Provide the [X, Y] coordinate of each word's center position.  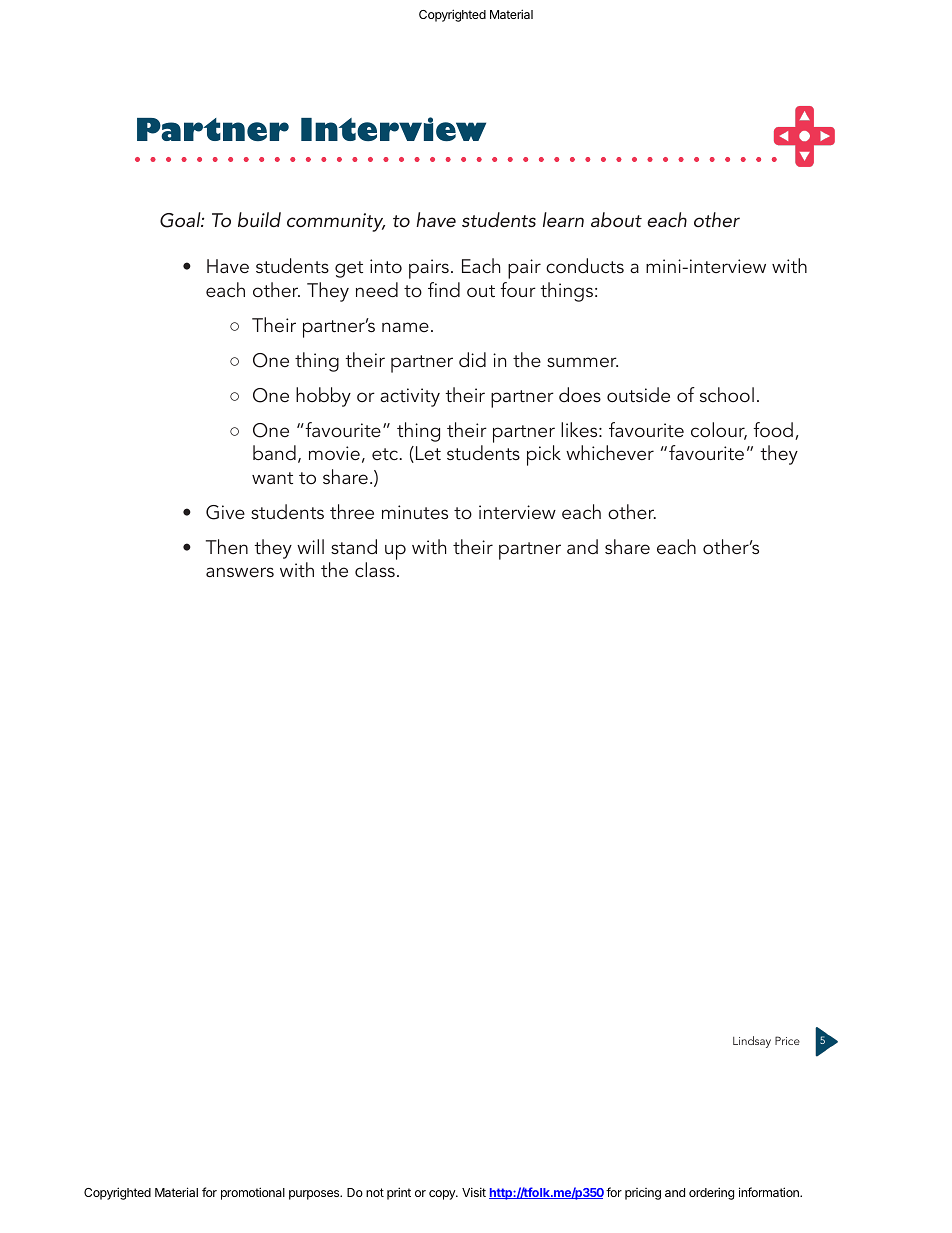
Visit [474, 1192]
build [259, 219]
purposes [315, 1195]
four [518, 289]
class [375, 569]
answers [240, 572]
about [616, 220]
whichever [610, 452]
